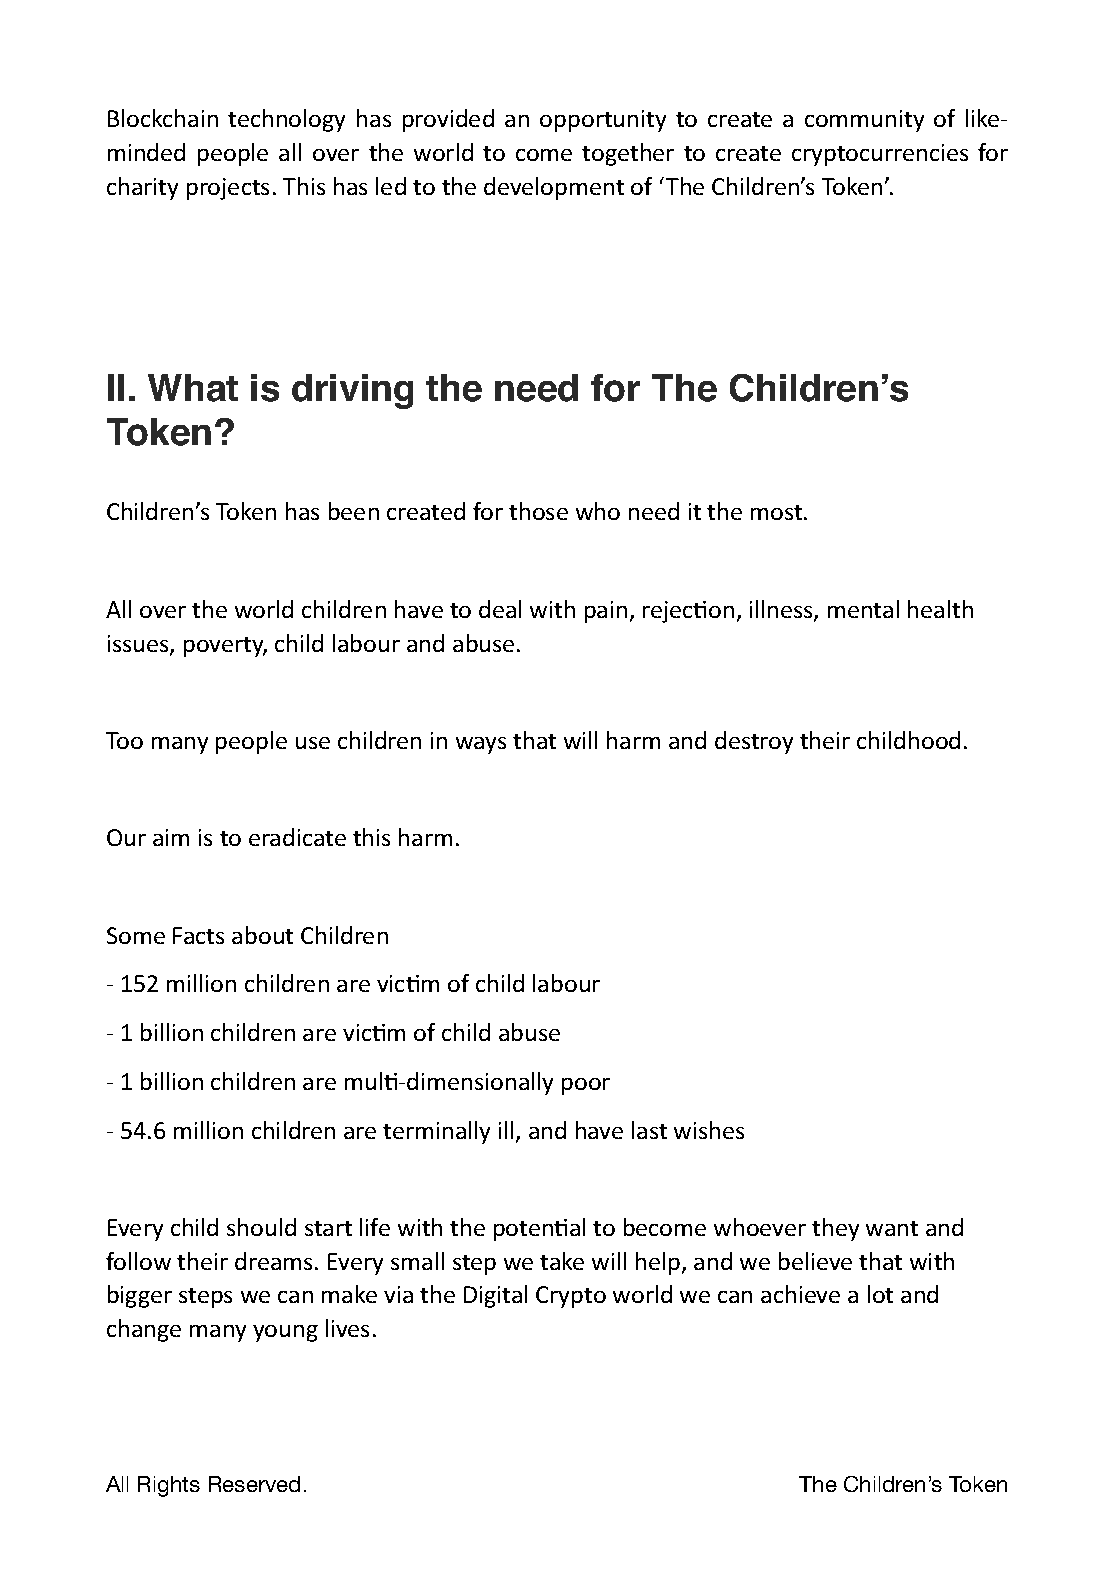 Image resolution: width=1115 pixels, height=1577 pixels. What do you see at coordinates (835, 1229) in the document?
I see `they` at bounding box center [835, 1229].
